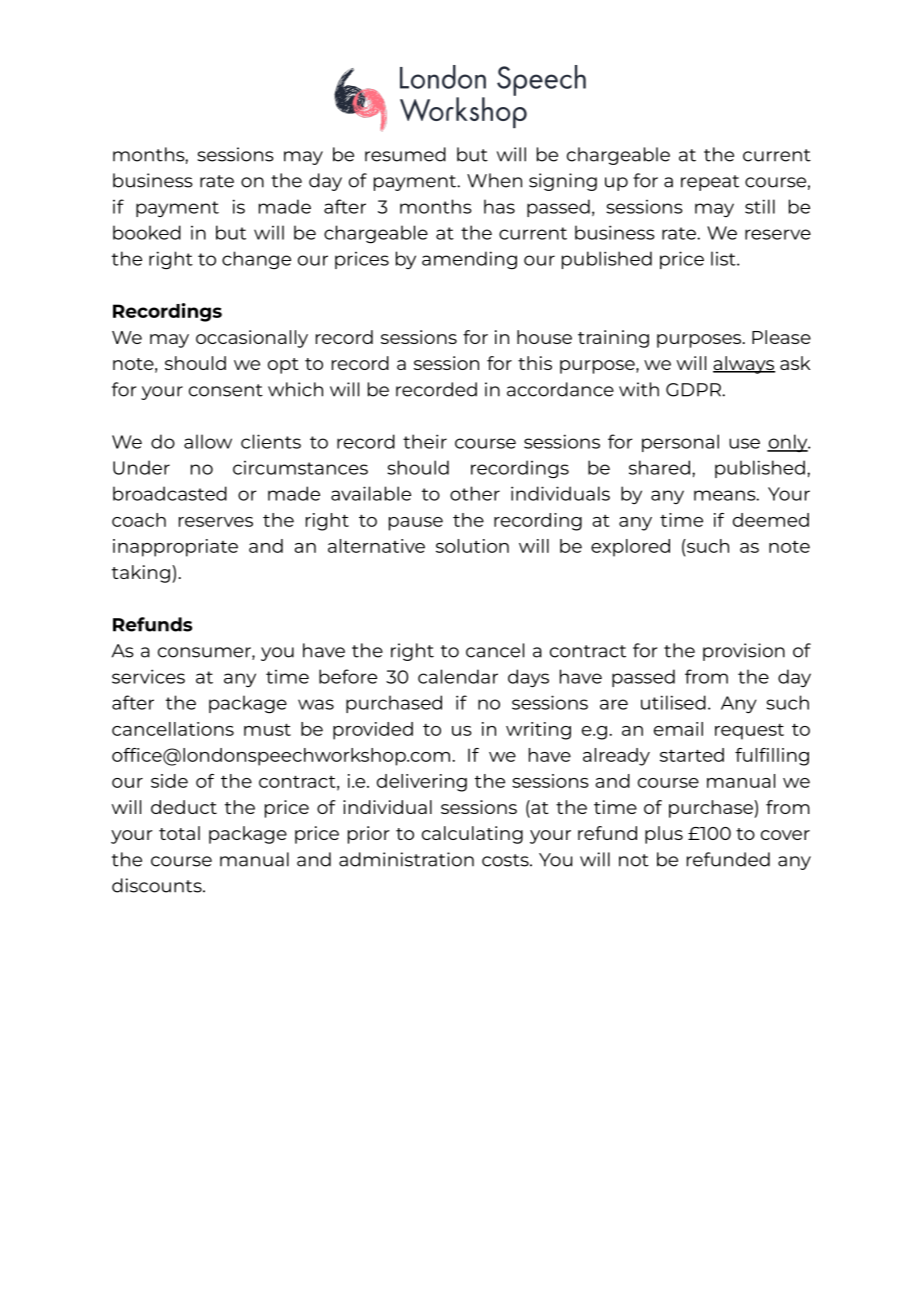  I want to click on repeat, so click(710, 183).
